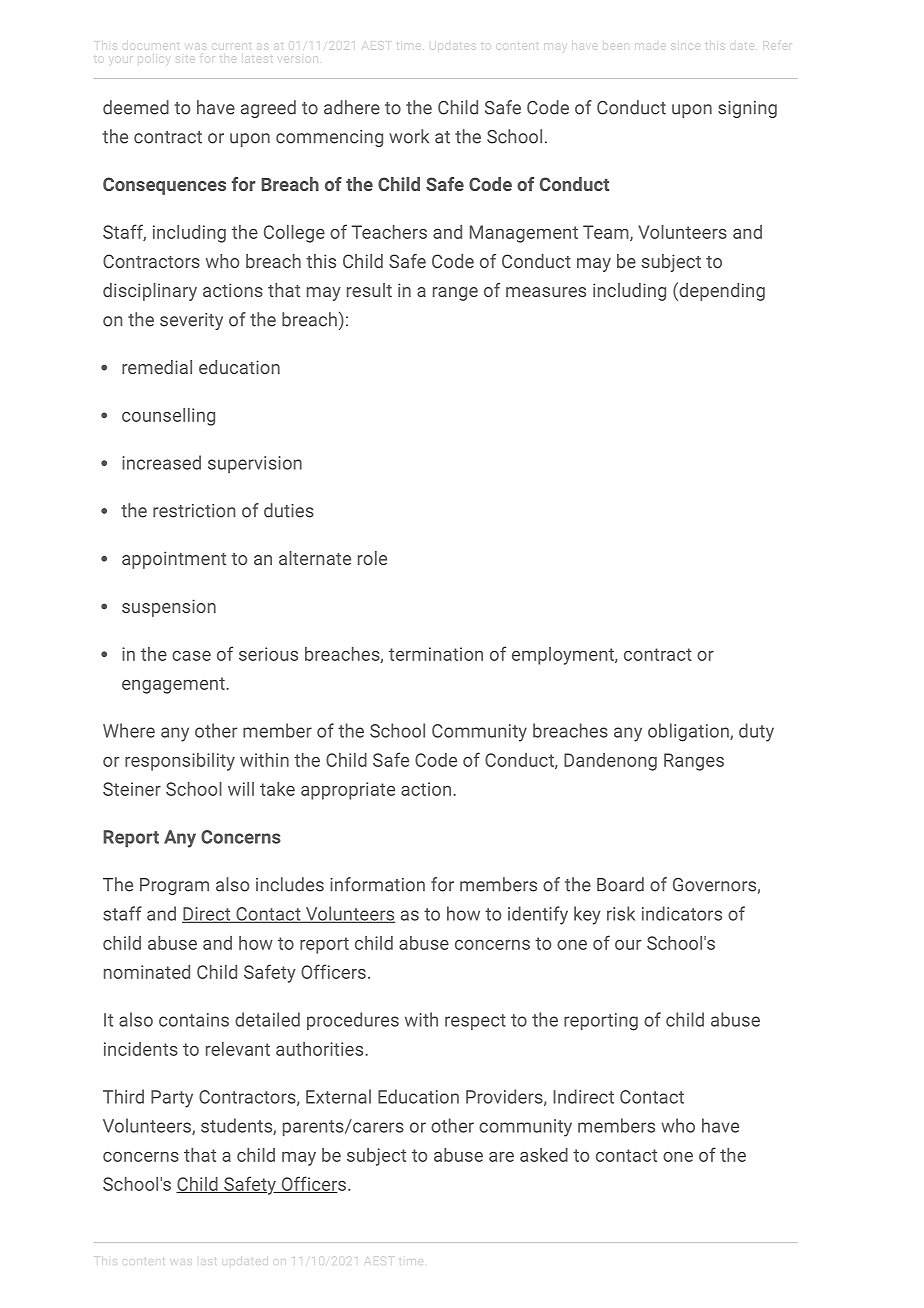 The image size is (924, 1308). Describe the element at coordinates (747, 109) in the image. I see `signing` at that location.
